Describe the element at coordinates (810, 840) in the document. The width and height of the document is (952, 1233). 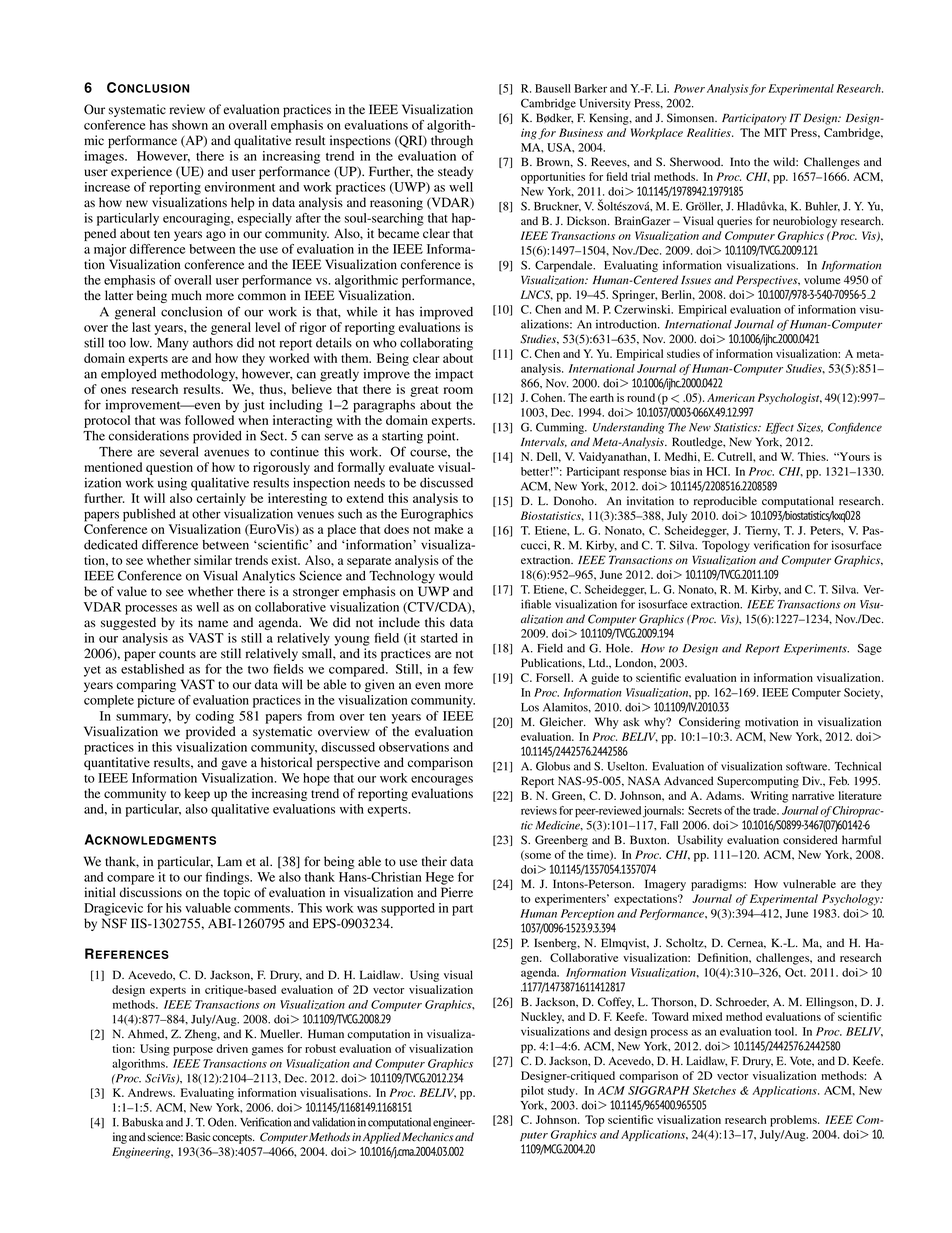
I see `considered` at that location.
